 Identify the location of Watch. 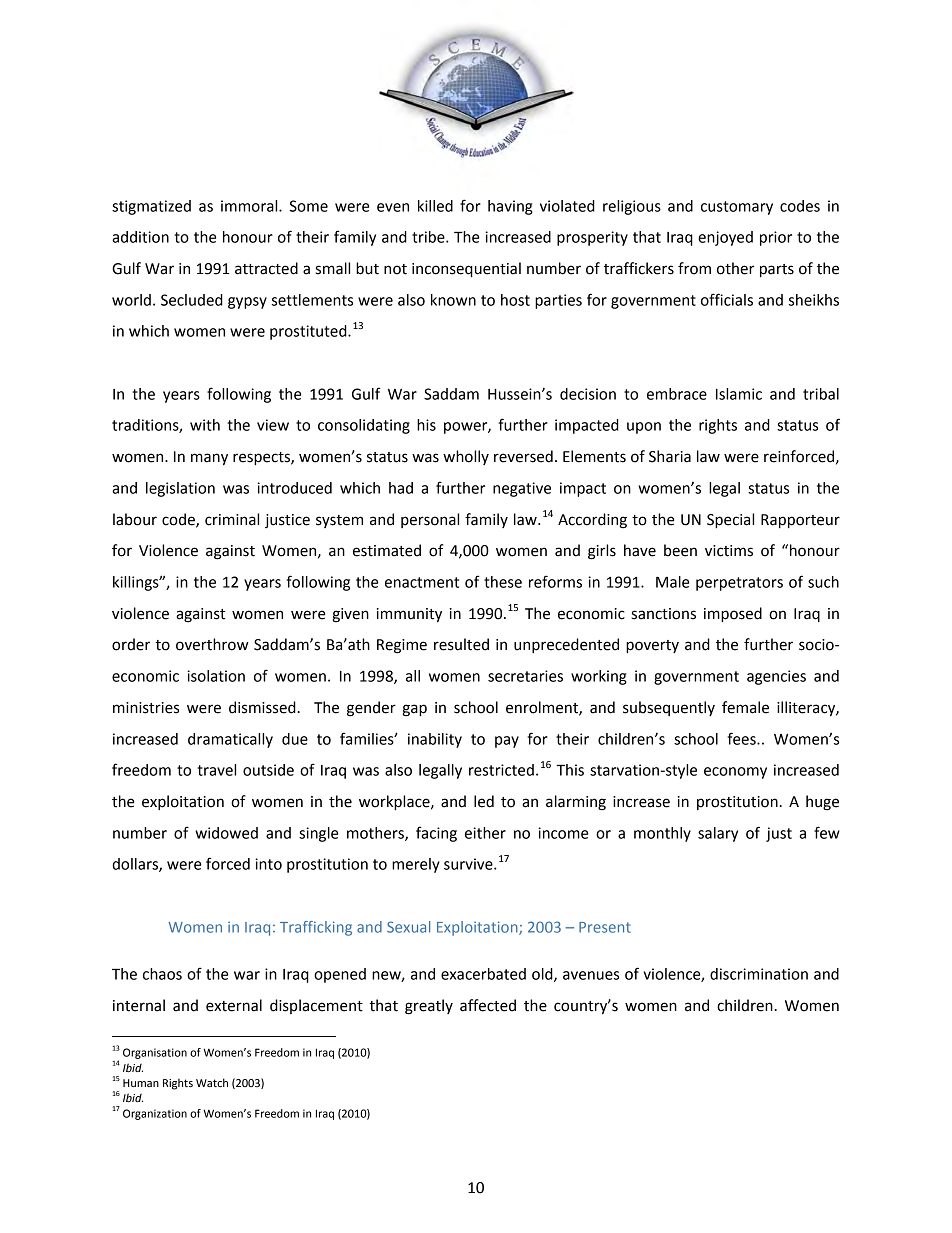
(212, 1082).
